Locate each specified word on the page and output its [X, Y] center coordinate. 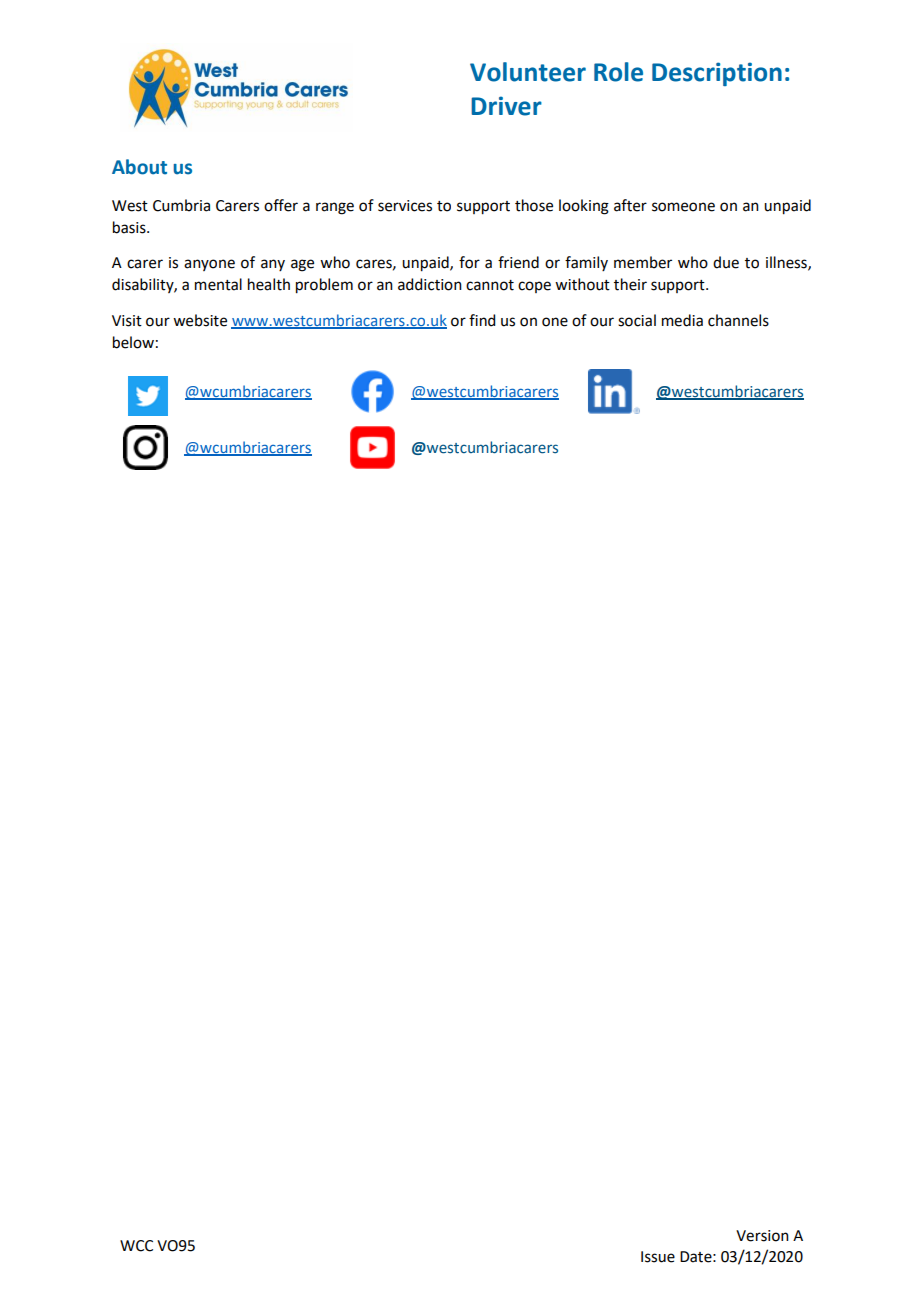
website [200, 320]
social [637, 320]
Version [762, 1236]
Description [717, 74]
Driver [506, 106]
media [682, 320]
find [482, 320]
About [139, 167]
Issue [658, 1257]
